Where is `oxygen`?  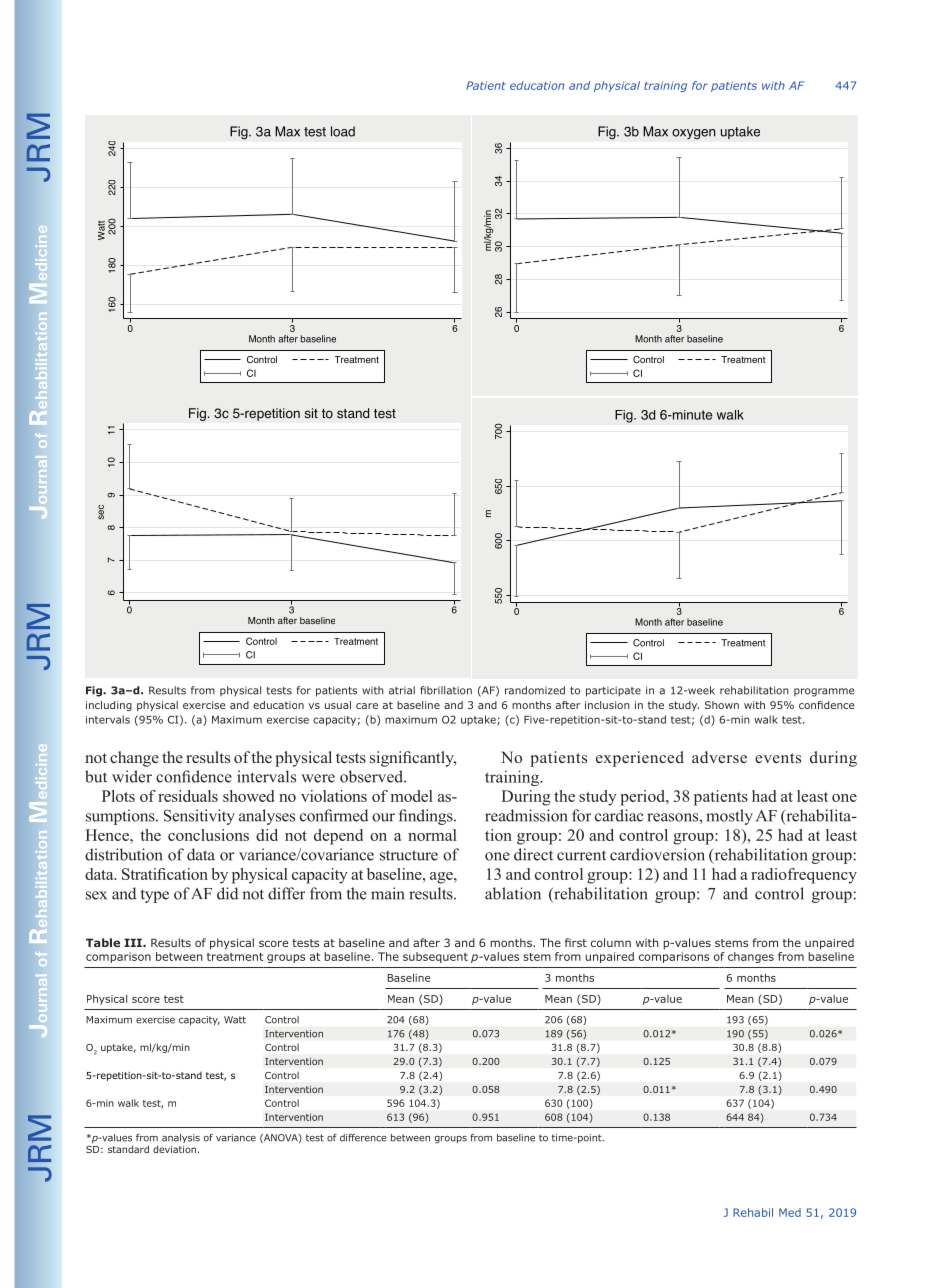 oxygen is located at coordinates (694, 134).
